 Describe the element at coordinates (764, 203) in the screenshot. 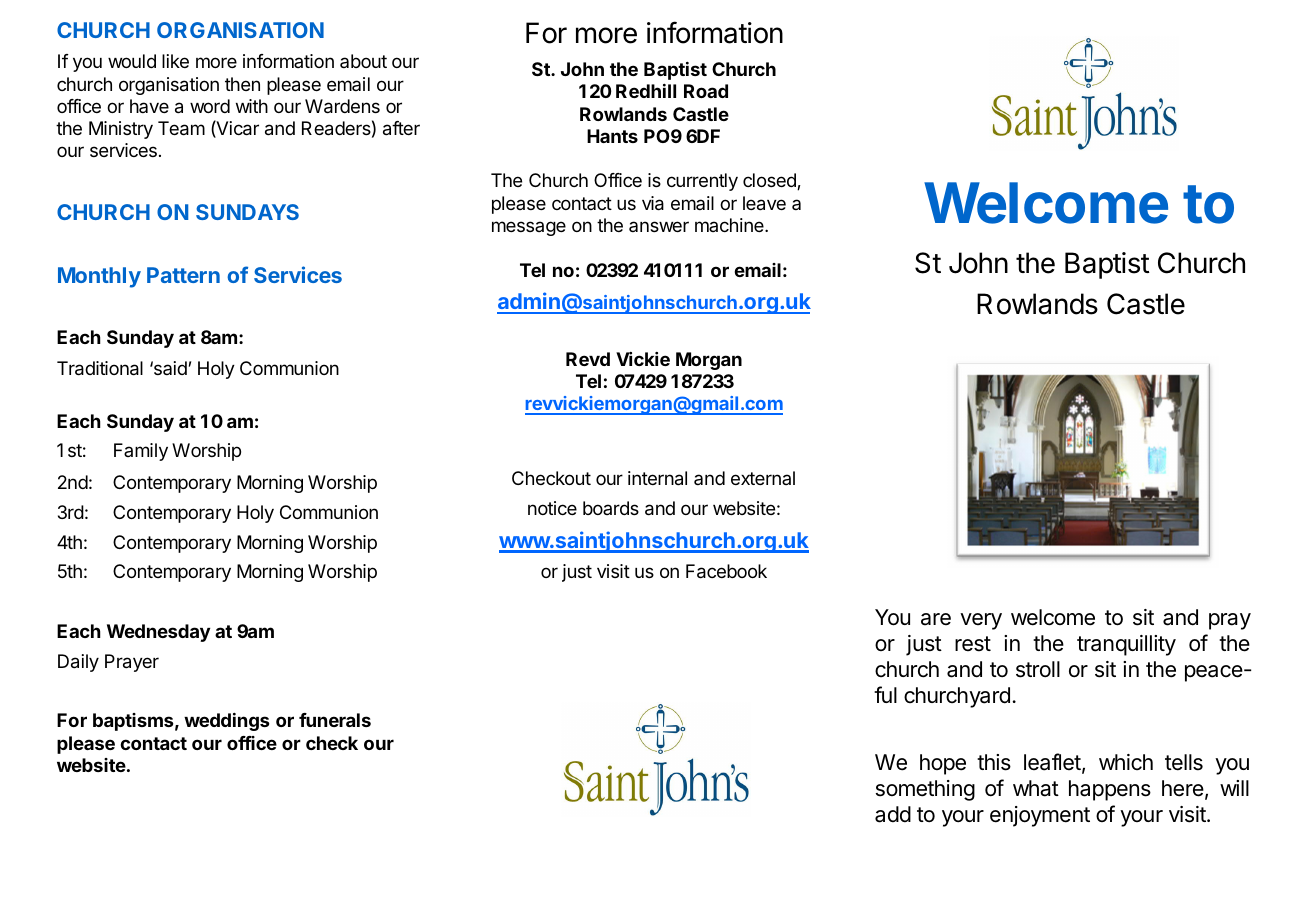

I see `leave` at that location.
